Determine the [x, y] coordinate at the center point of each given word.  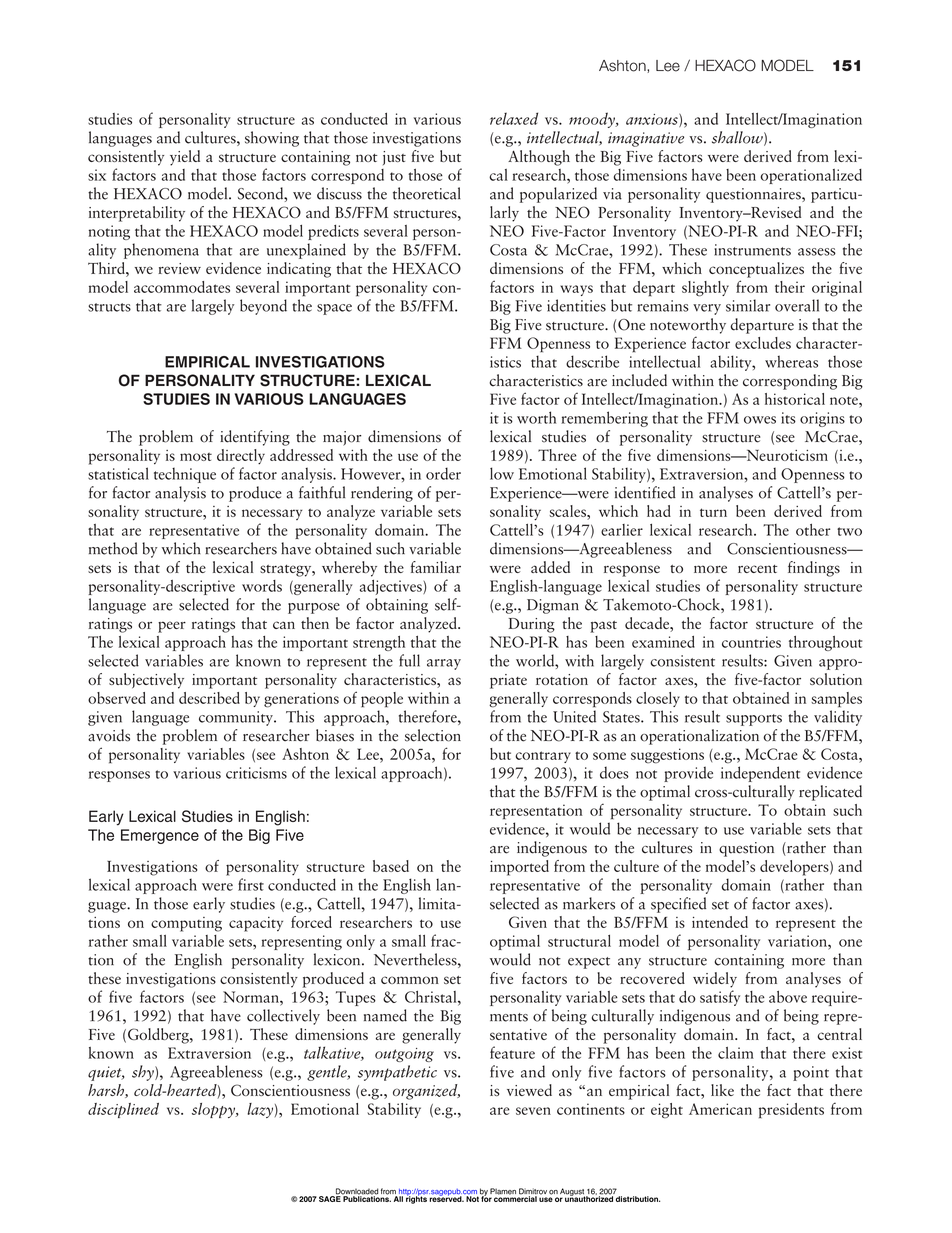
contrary [543, 757]
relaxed [514, 118]
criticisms [256, 773]
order [443, 473]
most [196, 457]
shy [144, 1073]
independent [760, 774]
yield [185, 158]
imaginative [646, 139]
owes [760, 420]
